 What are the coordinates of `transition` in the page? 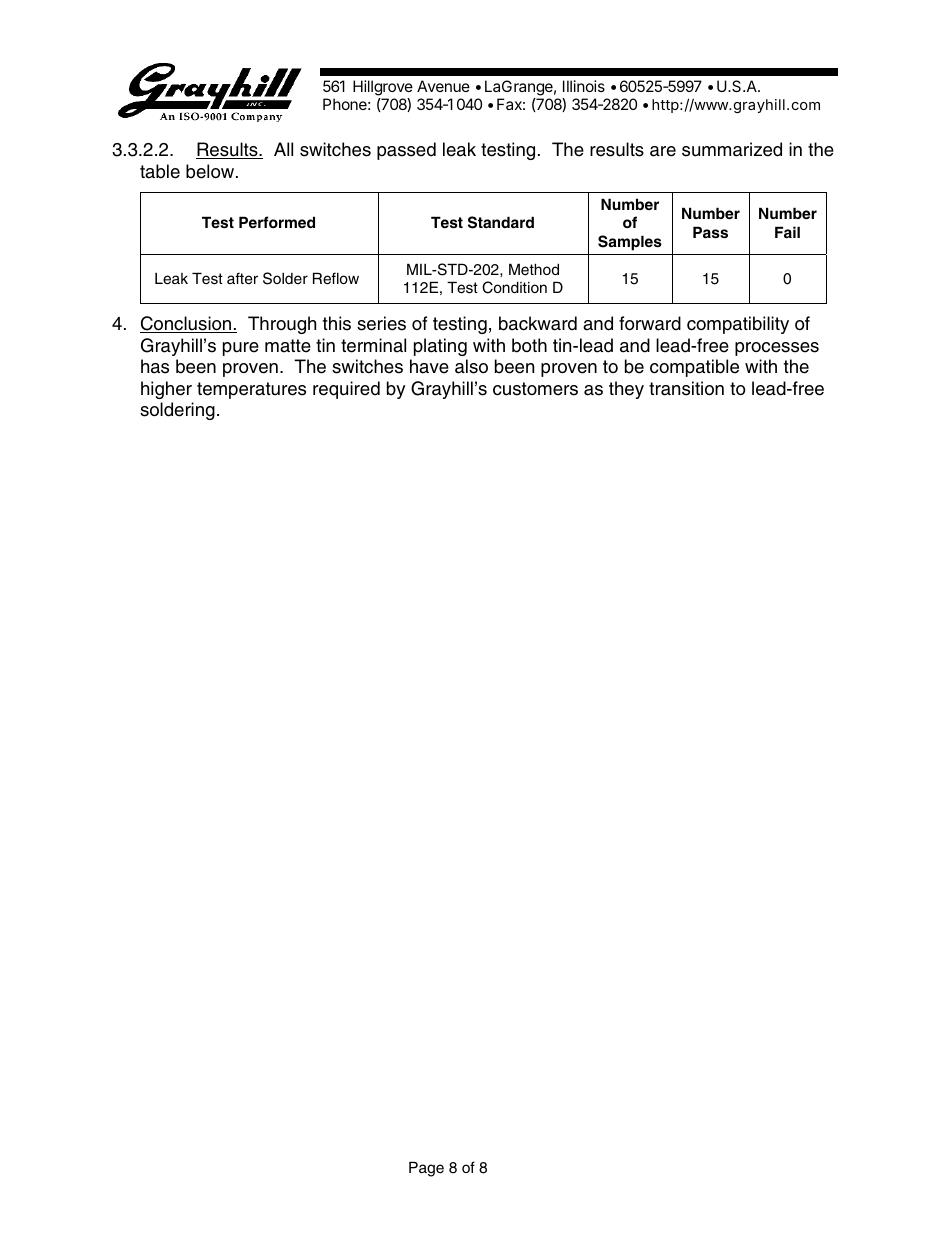 It's located at (686, 388).
